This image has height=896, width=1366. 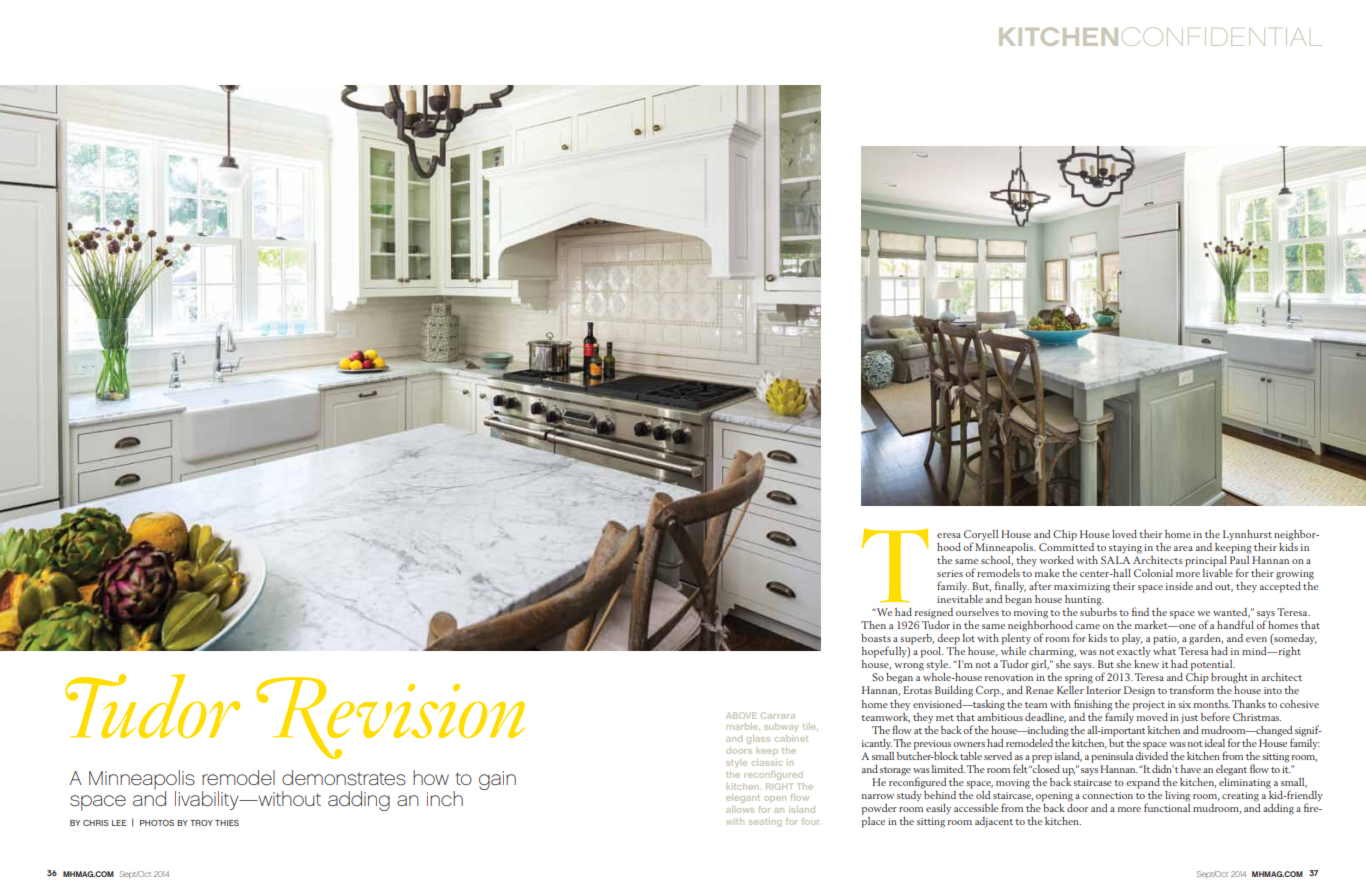 What do you see at coordinates (873, 625) in the image?
I see `Then` at bounding box center [873, 625].
